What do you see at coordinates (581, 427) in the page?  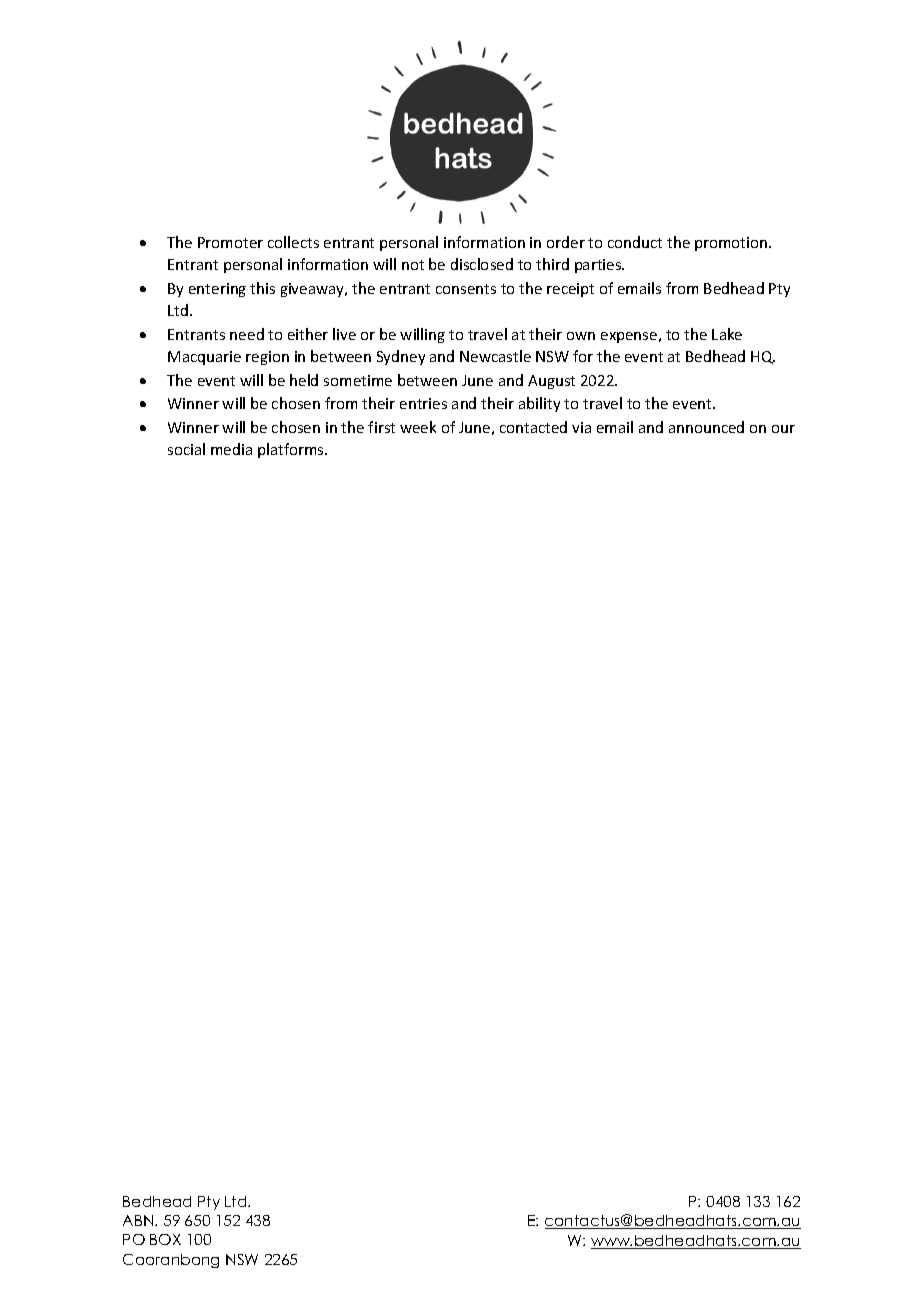 I see `via` at bounding box center [581, 427].
